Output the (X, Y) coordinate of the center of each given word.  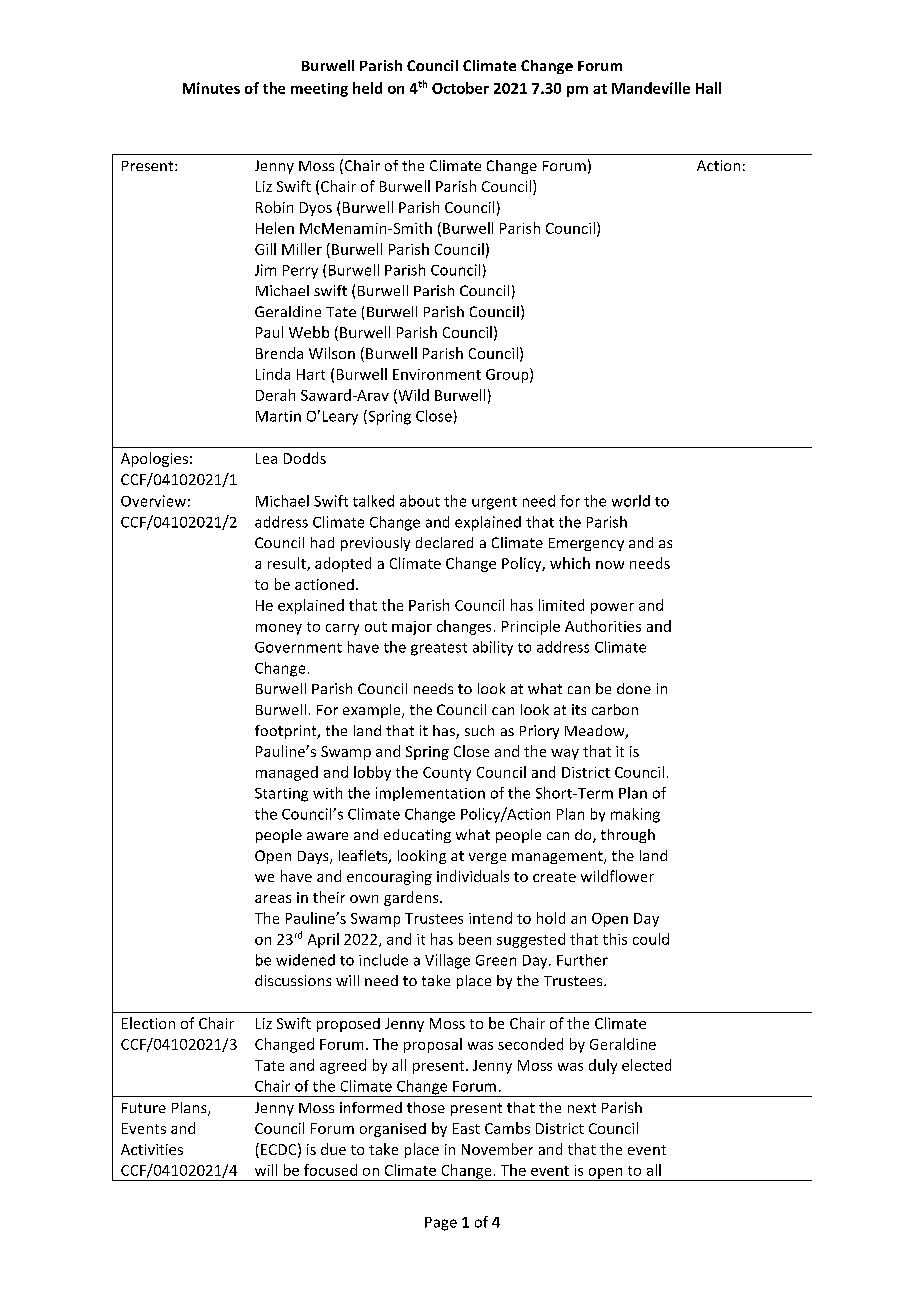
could (651, 939)
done (634, 688)
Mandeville (651, 88)
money (279, 629)
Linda (273, 374)
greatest (439, 649)
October (460, 88)
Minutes (211, 88)
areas (273, 899)
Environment (437, 374)
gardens (412, 898)
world (631, 501)
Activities (152, 1149)
